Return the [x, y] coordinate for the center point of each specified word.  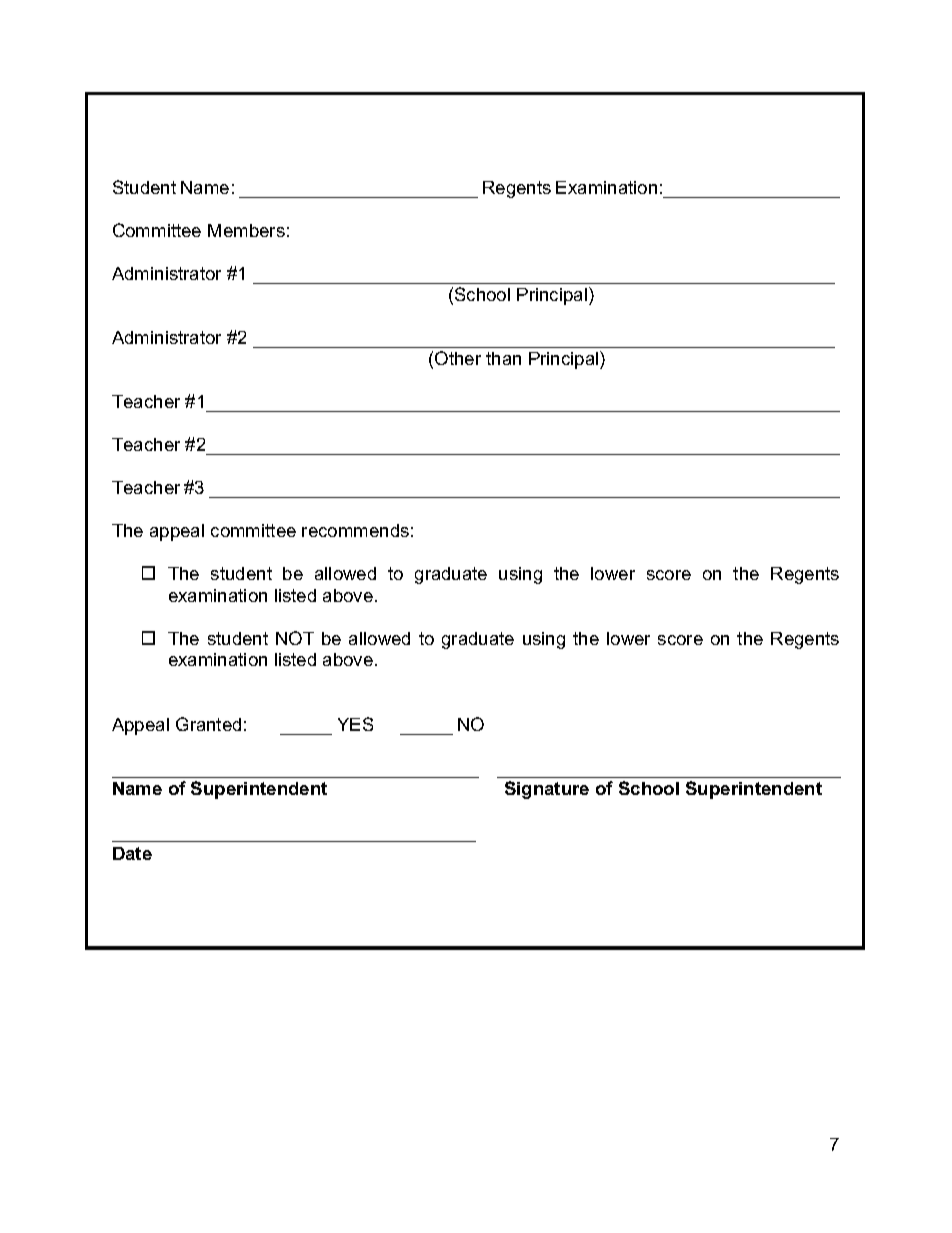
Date [132, 853]
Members [246, 230]
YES [355, 724]
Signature [547, 790]
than [503, 358]
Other [458, 358]
